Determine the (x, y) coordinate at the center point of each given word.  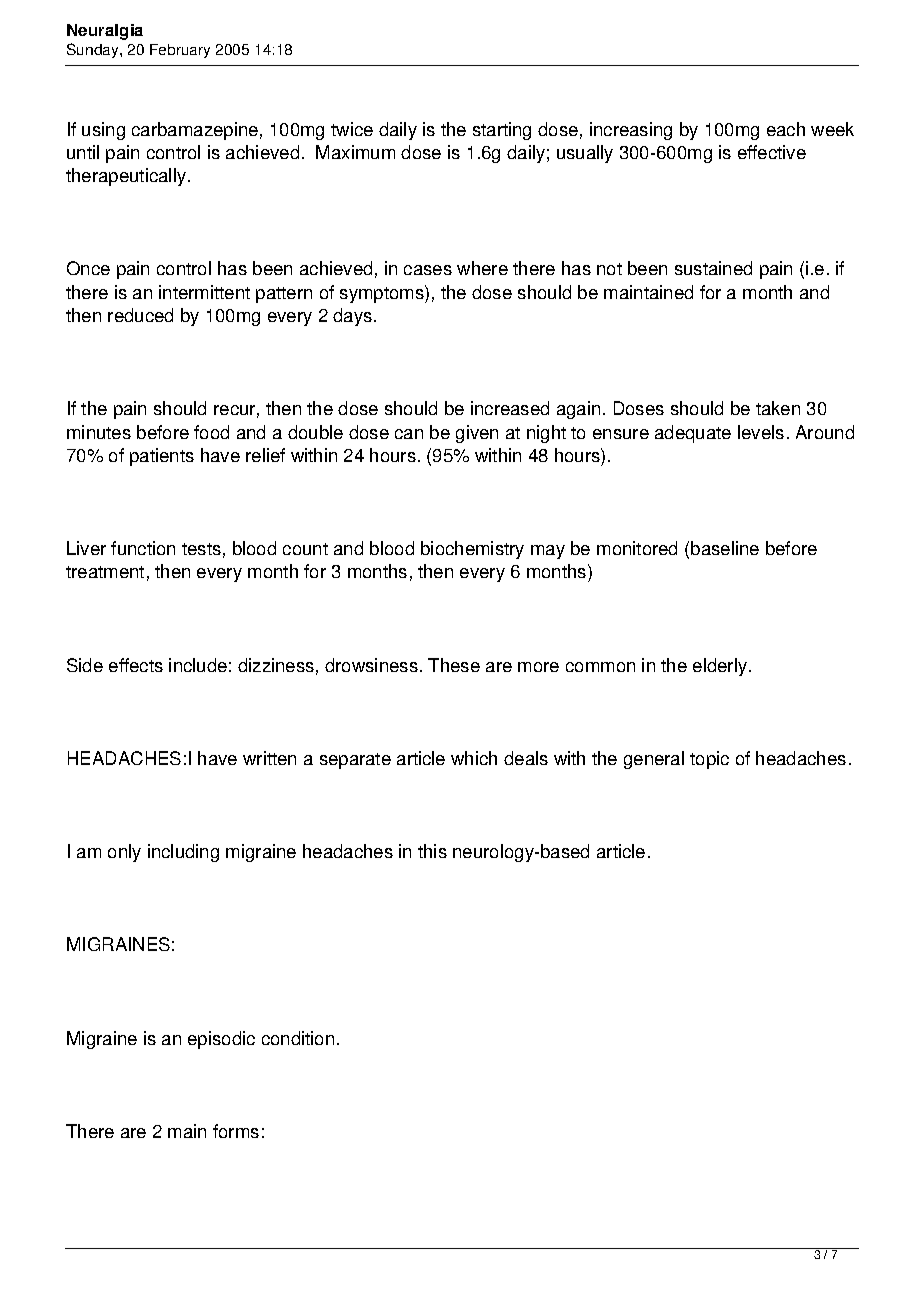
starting (502, 131)
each (786, 129)
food (211, 432)
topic (709, 760)
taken (778, 408)
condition (298, 1038)
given (477, 434)
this (432, 851)
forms (236, 1131)
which (474, 758)
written (269, 758)
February (180, 51)
